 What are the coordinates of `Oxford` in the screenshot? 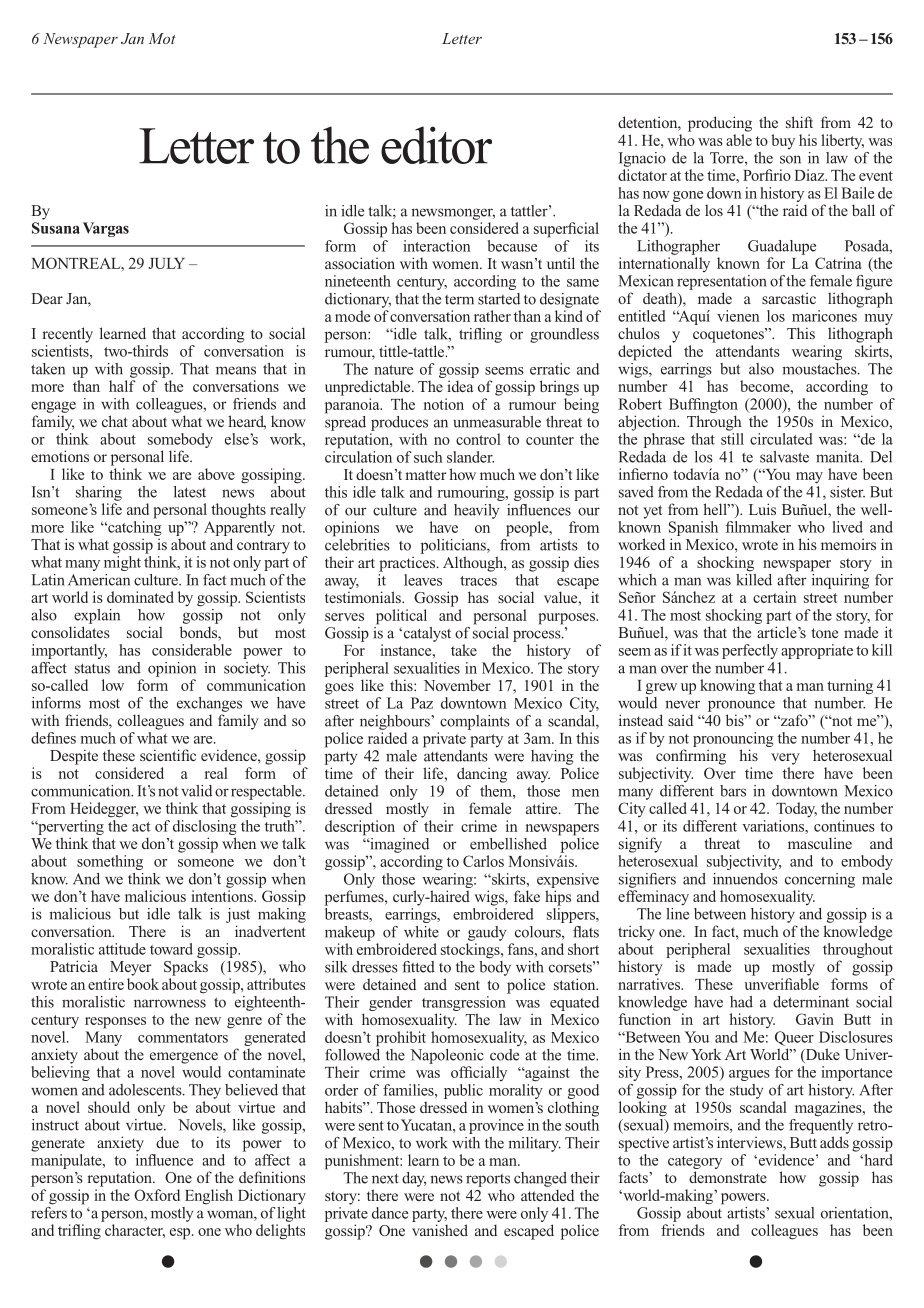 It's located at (157, 1195).
